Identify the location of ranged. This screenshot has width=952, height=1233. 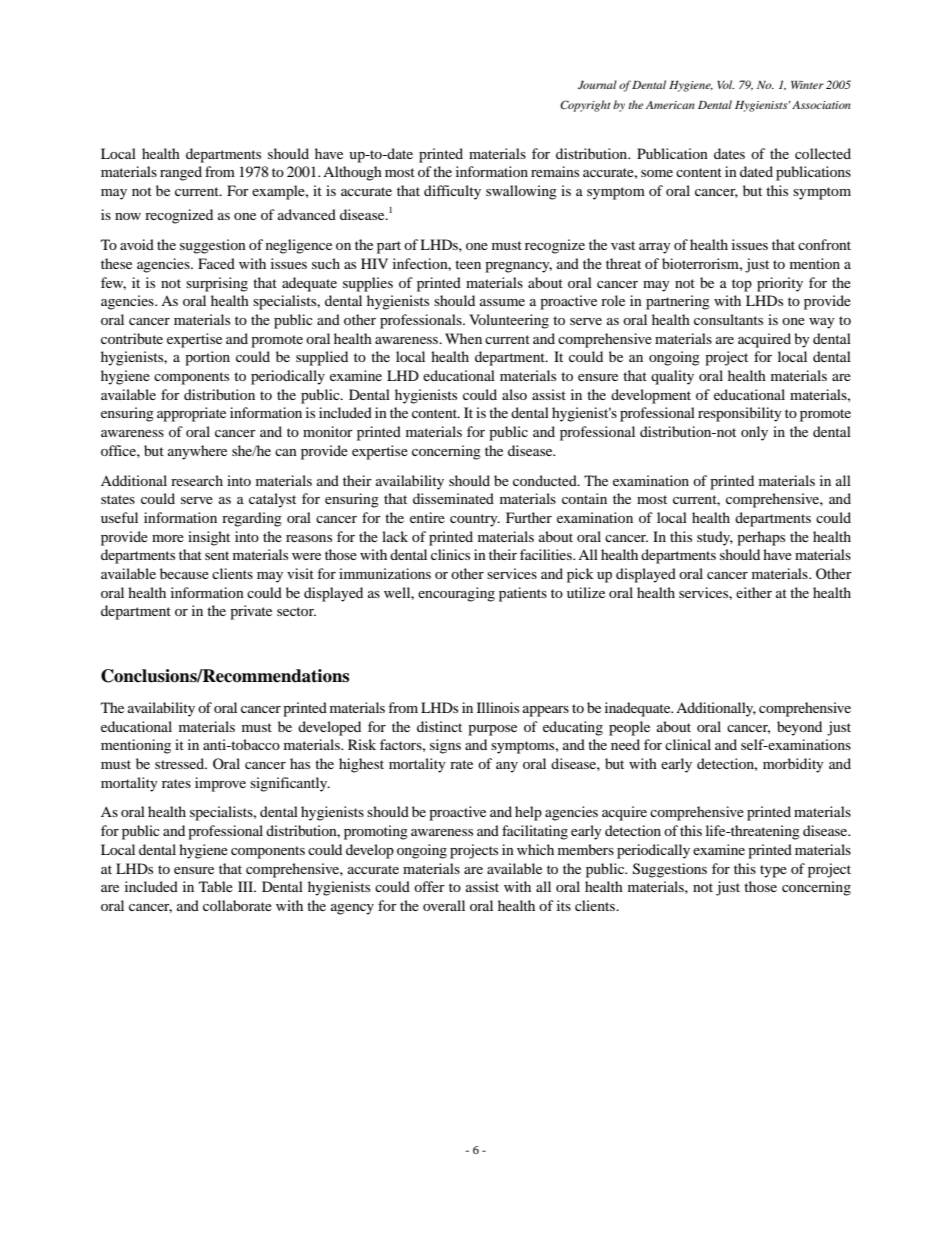
(181, 173).
